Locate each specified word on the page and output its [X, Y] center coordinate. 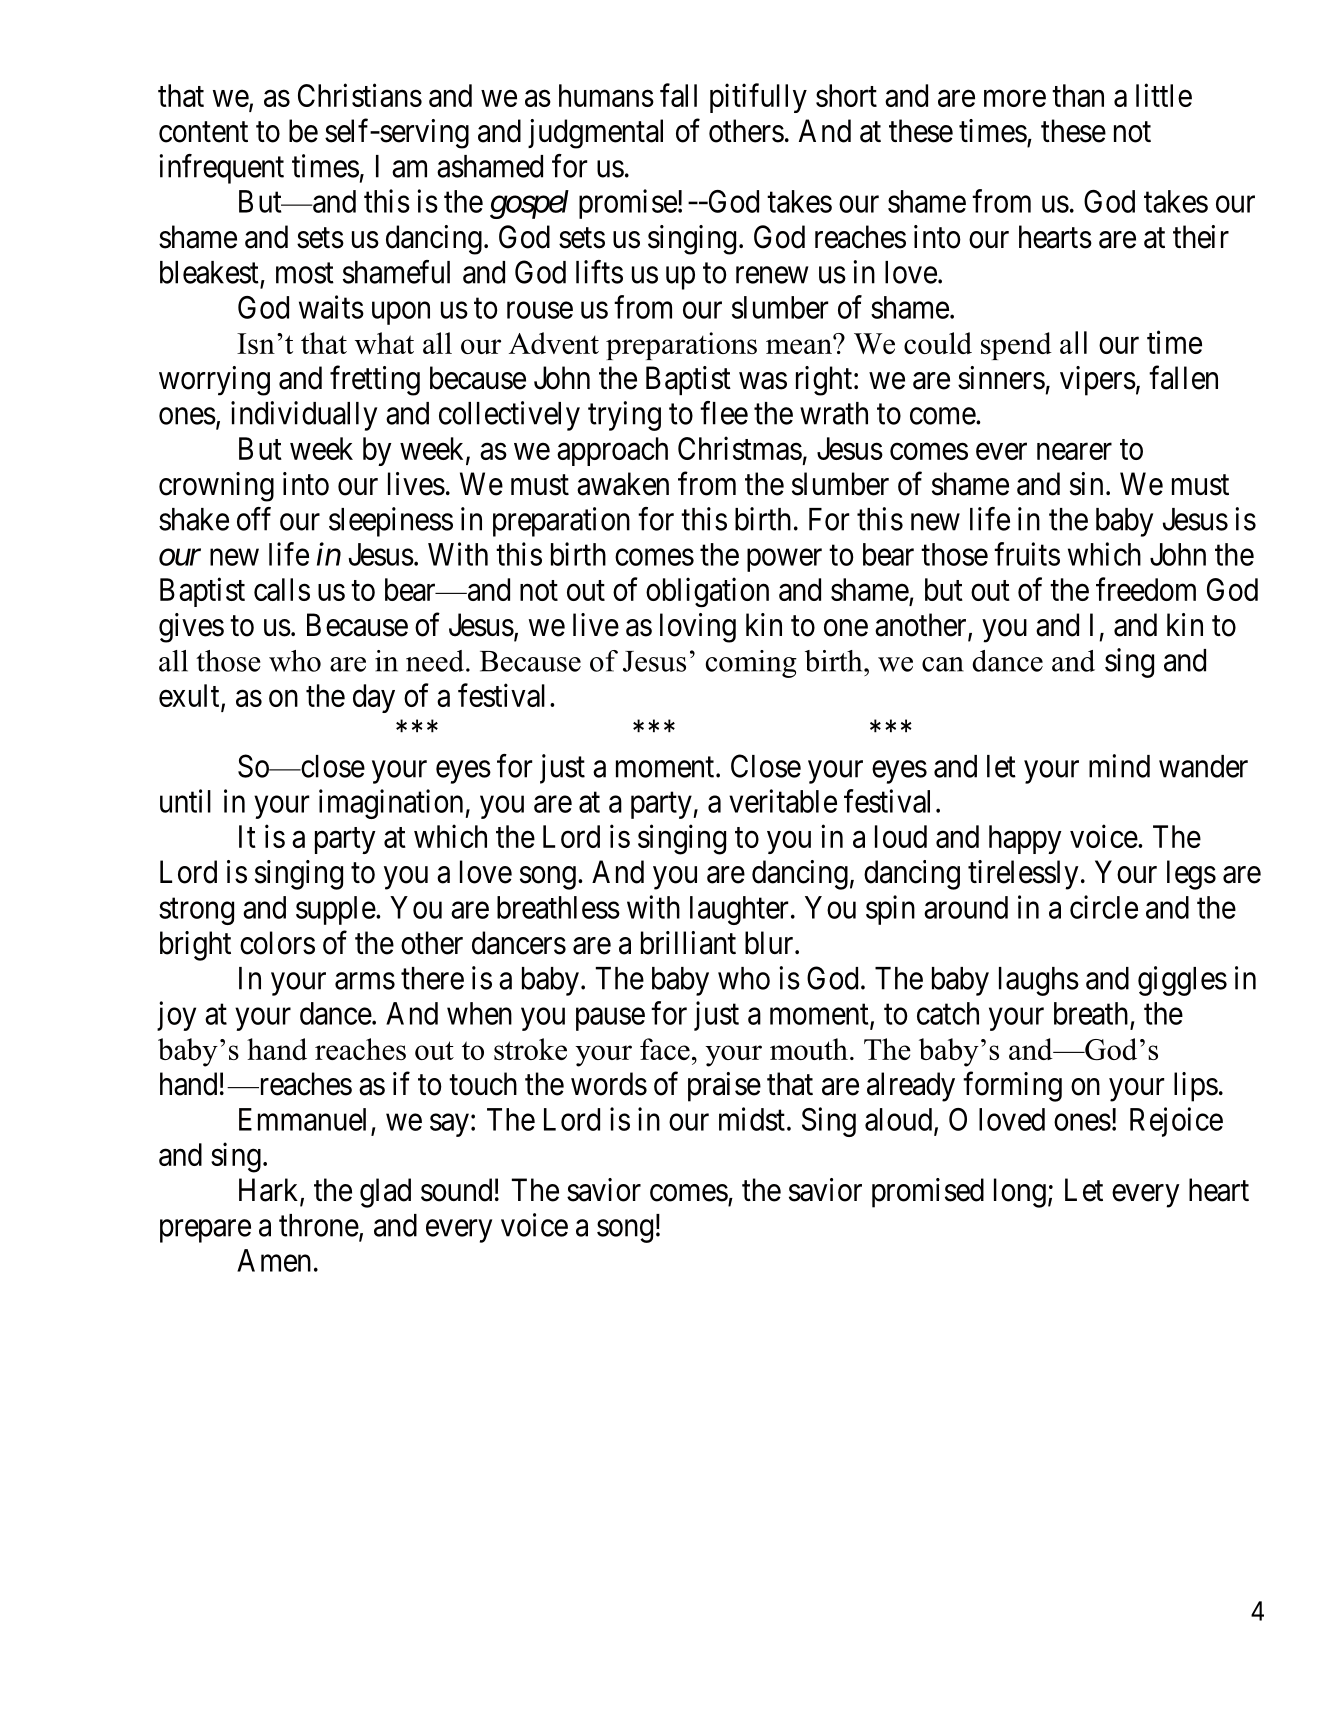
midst [752, 1119]
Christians [360, 95]
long [1020, 1193]
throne [319, 1225]
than [1078, 95]
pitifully [758, 98]
